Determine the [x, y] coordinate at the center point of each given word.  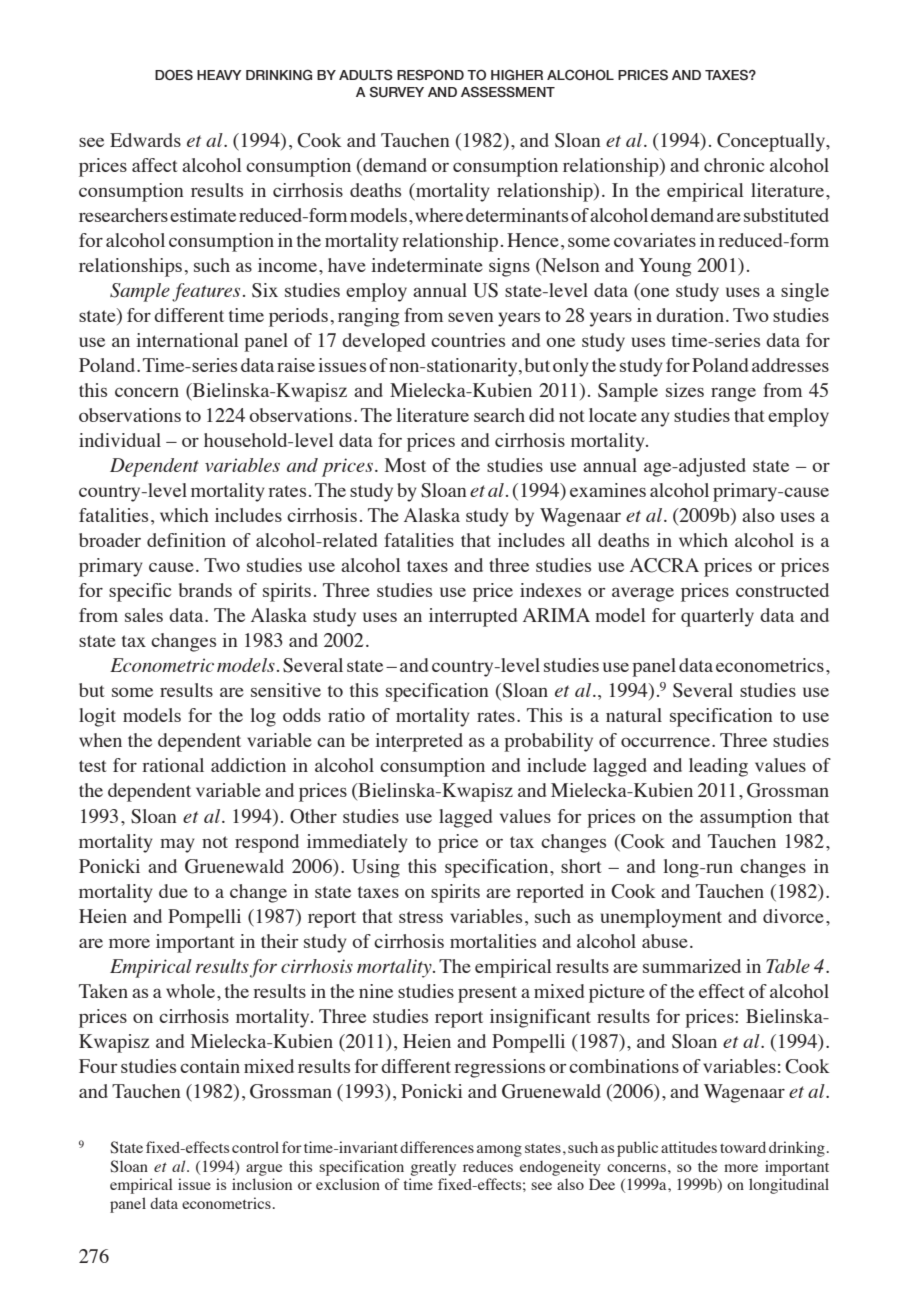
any [655, 419]
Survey [396, 92]
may [177, 845]
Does [174, 75]
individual [120, 440]
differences [437, 1147]
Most [405, 465]
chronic [734, 165]
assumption [746, 818]
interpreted [419, 742]
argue [264, 1170]
